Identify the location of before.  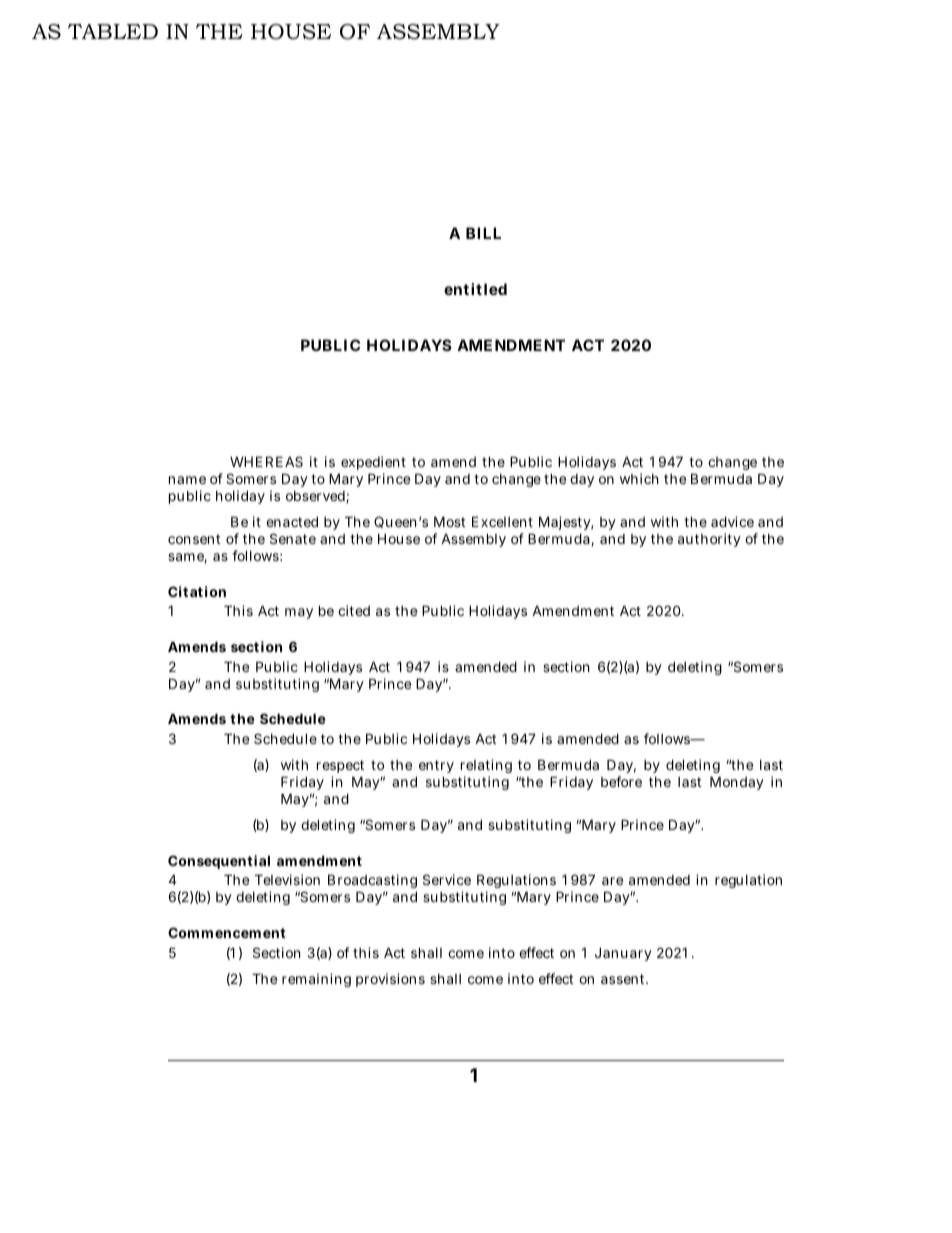
(621, 781).
